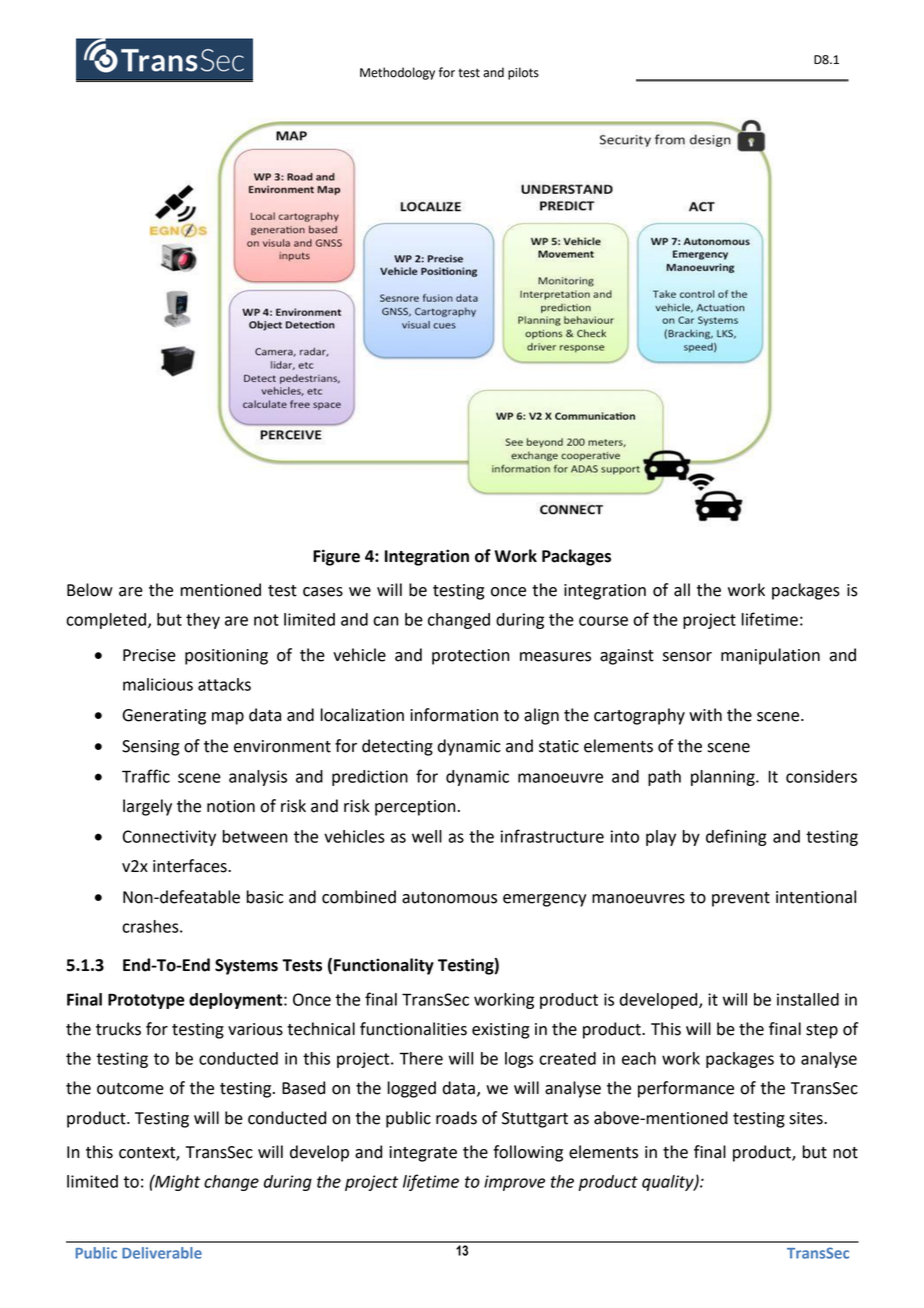 The height and width of the image is (1308, 924). I want to click on well, so click(427, 836).
